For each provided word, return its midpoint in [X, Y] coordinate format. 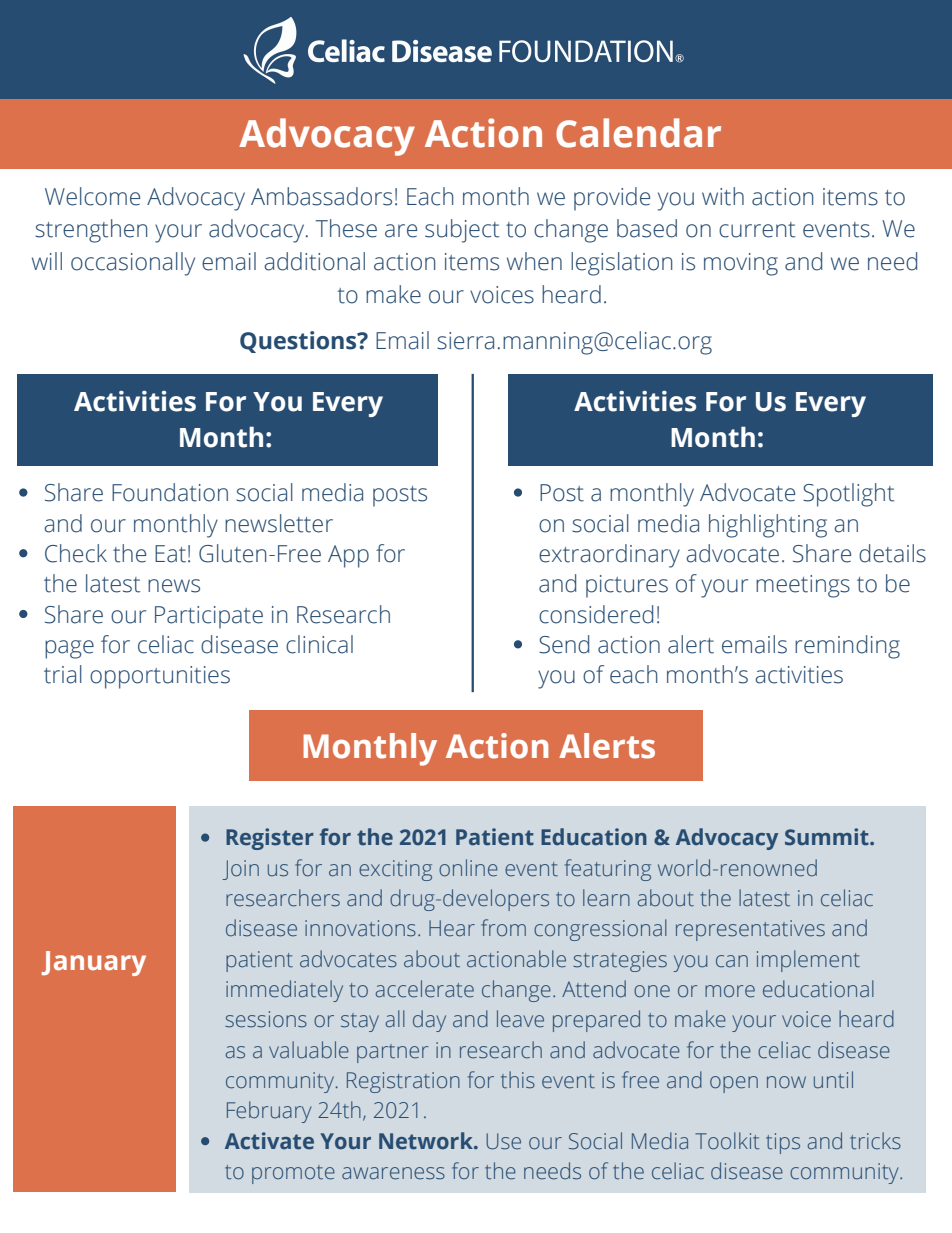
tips [783, 1143]
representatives [750, 930]
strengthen [91, 231]
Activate [269, 1141]
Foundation [170, 492]
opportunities [160, 677]
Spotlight [848, 495]
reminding [847, 647]
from [503, 927]
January [94, 963]
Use [503, 1141]
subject [462, 231]
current [757, 230]
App [348, 556]
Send [564, 644]
